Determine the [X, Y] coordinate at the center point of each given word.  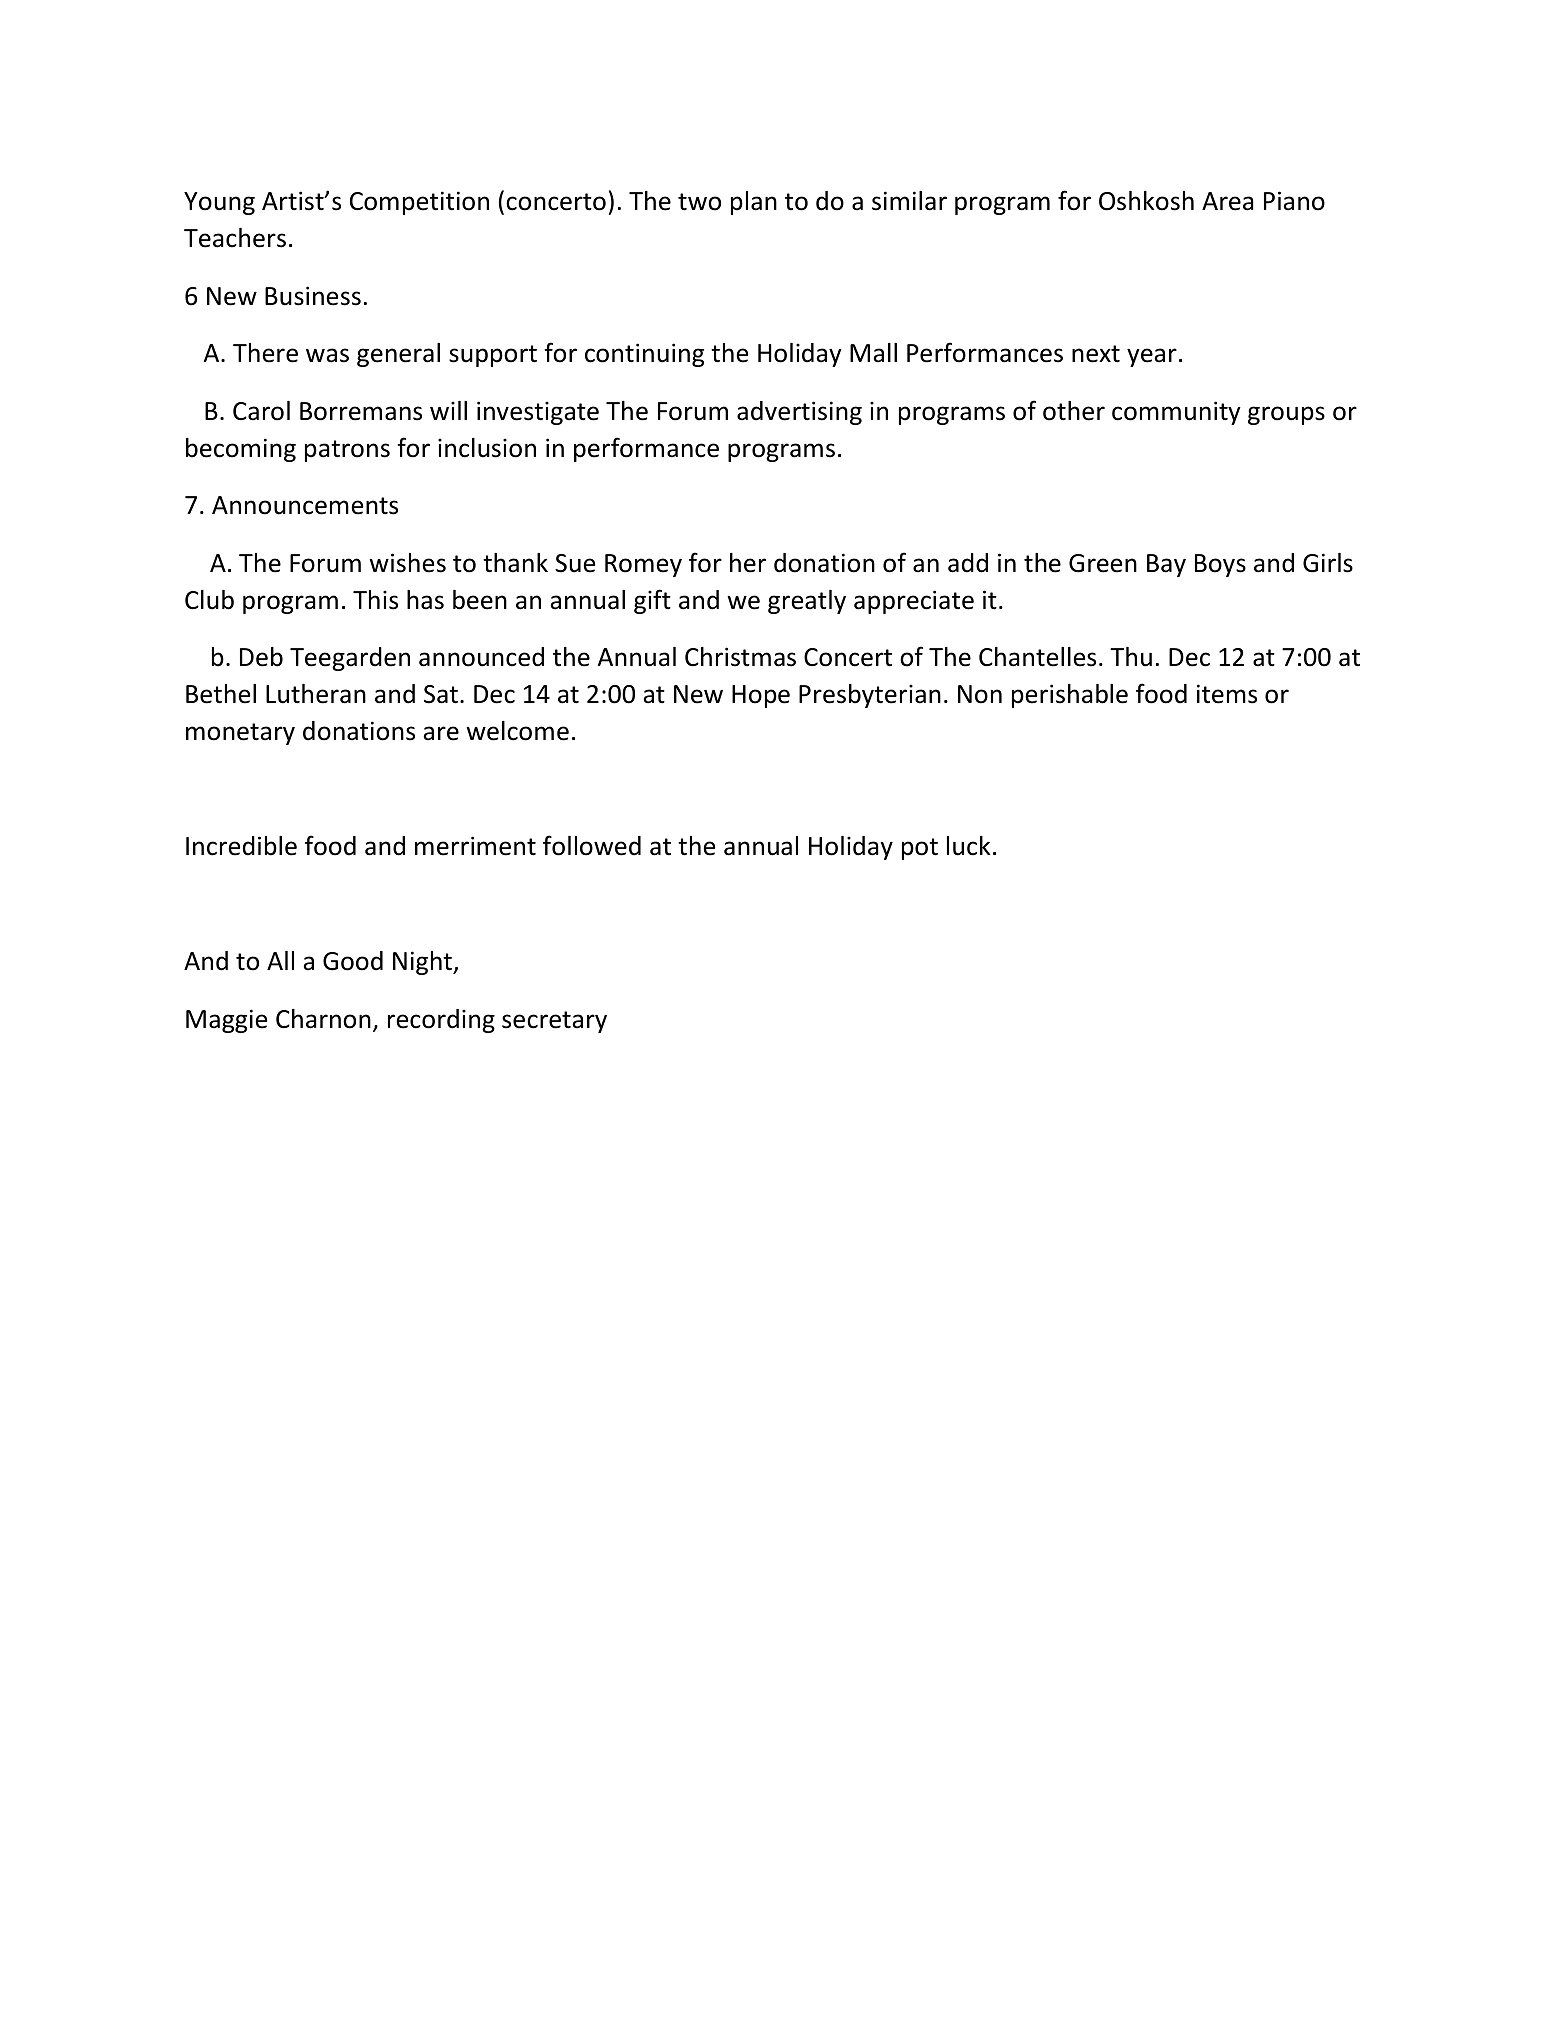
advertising [799, 413]
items [1227, 694]
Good [353, 961]
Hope [761, 696]
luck [968, 846]
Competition [419, 203]
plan [754, 203]
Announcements [305, 505]
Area [1228, 201]
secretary [554, 1022]
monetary [240, 734]
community [1176, 413]
